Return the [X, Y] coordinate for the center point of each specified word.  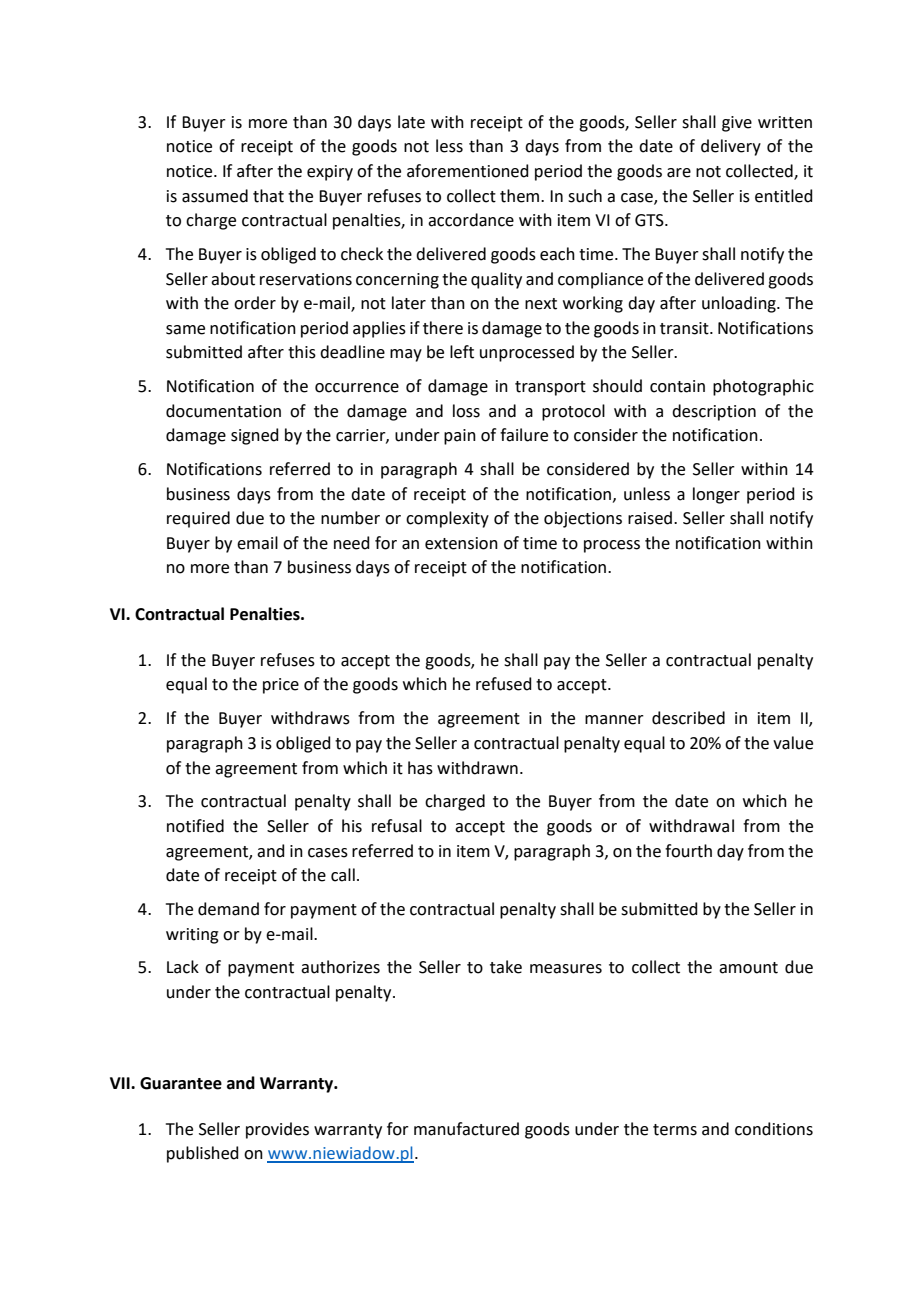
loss [466, 411]
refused [504, 684]
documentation [223, 411]
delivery [731, 147]
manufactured [466, 1129]
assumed [215, 196]
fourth [688, 851]
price [281, 686]
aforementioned [468, 171]
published [203, 1154]
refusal [397, 826]
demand [228, 909]
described [688, 718]
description [714, 412]
